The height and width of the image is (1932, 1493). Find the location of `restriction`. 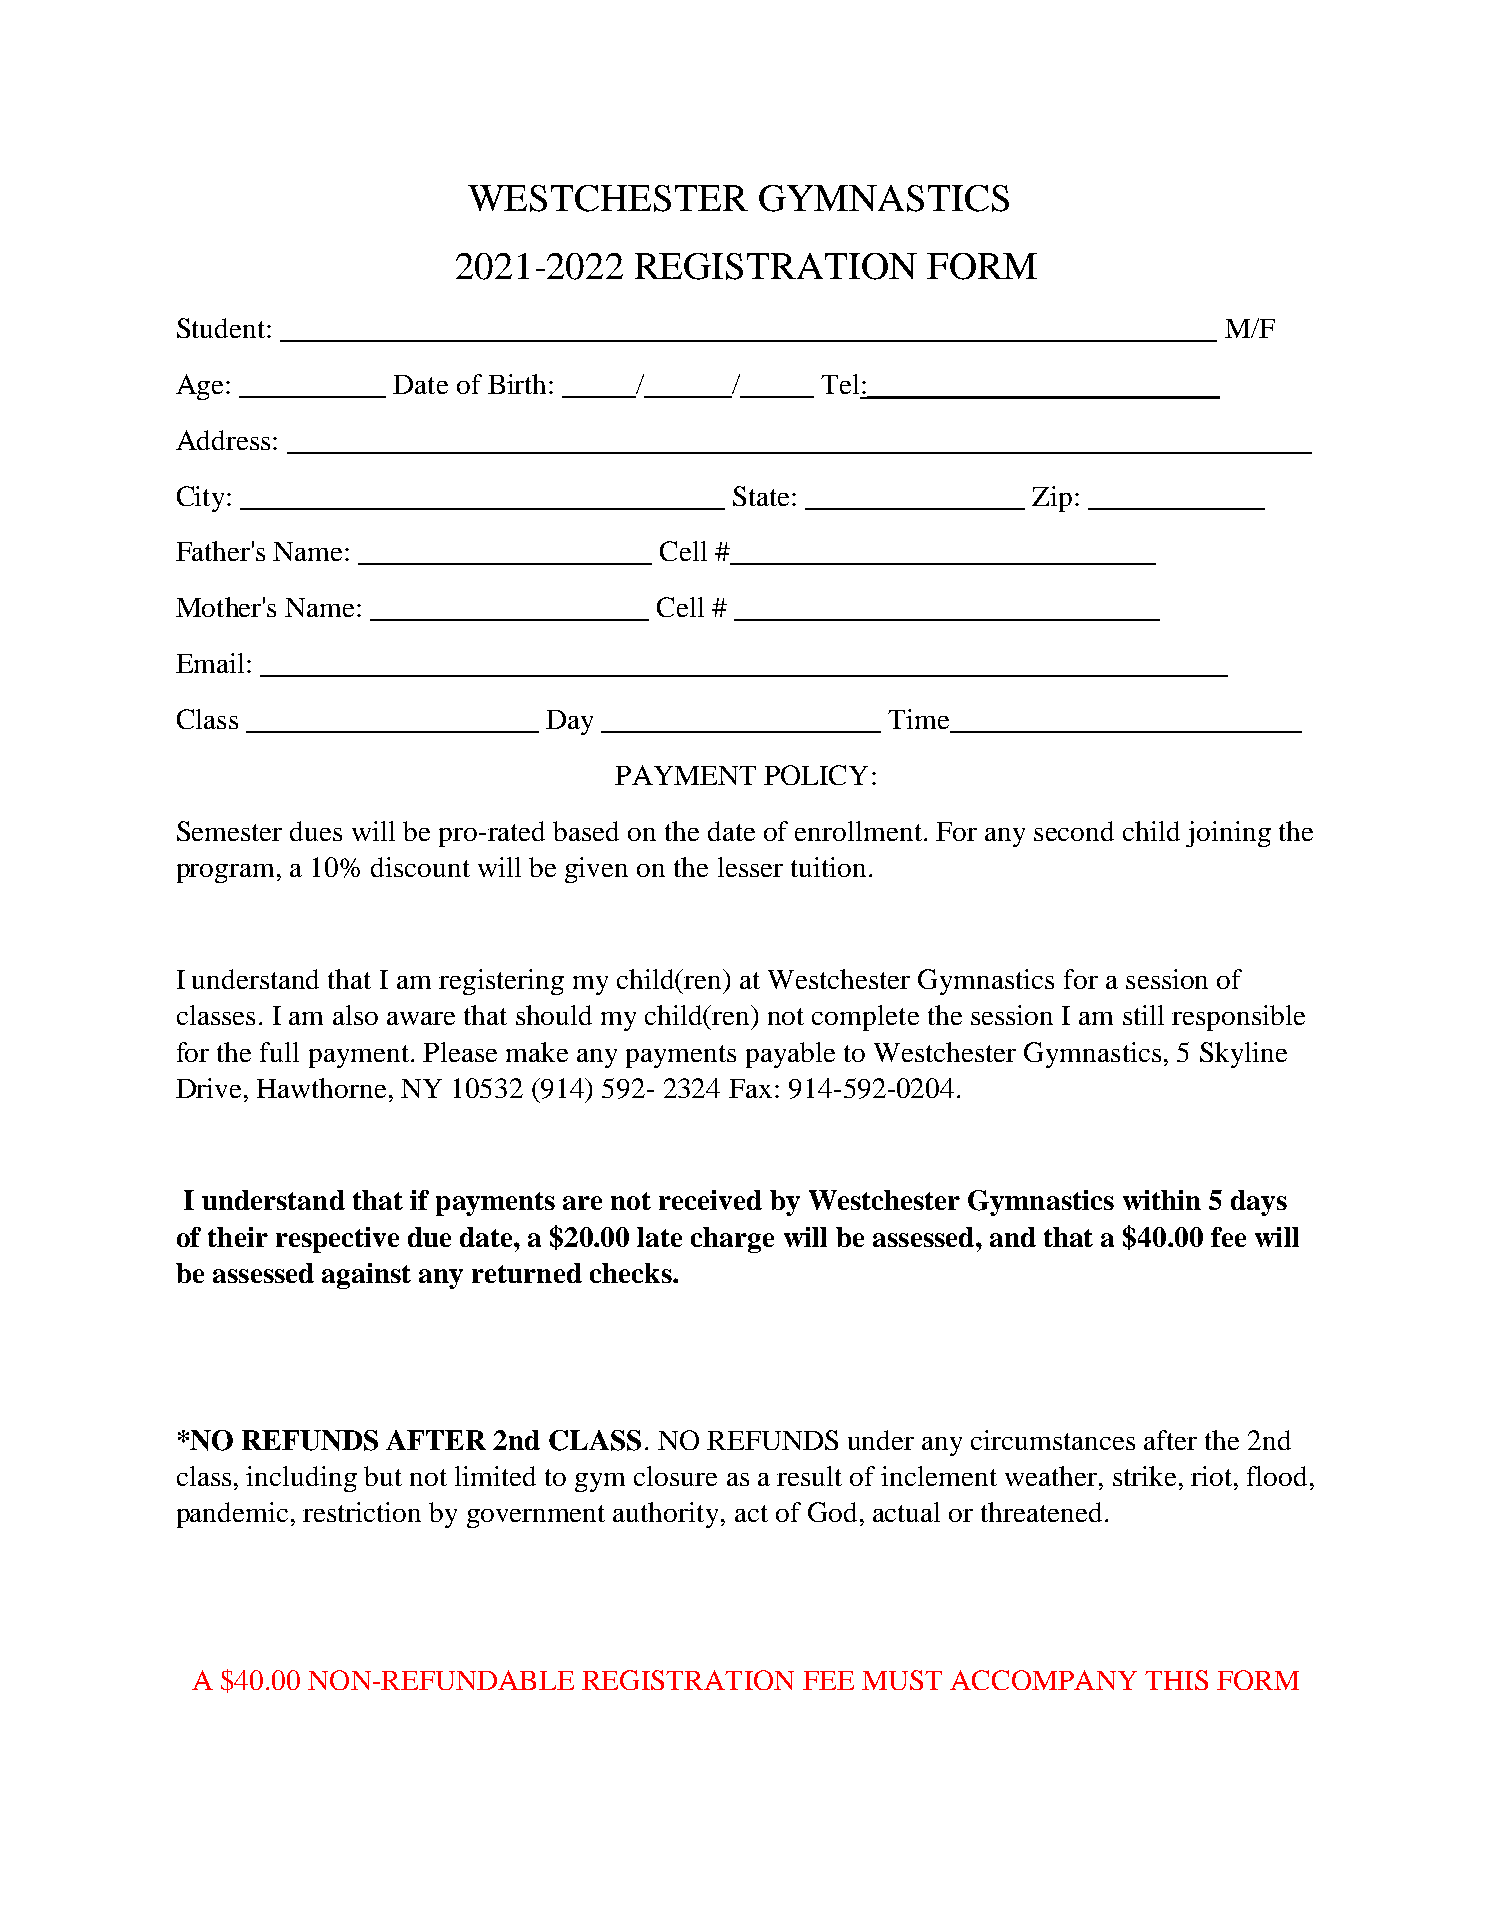

restriction is located at coordinates (362, 1512).
